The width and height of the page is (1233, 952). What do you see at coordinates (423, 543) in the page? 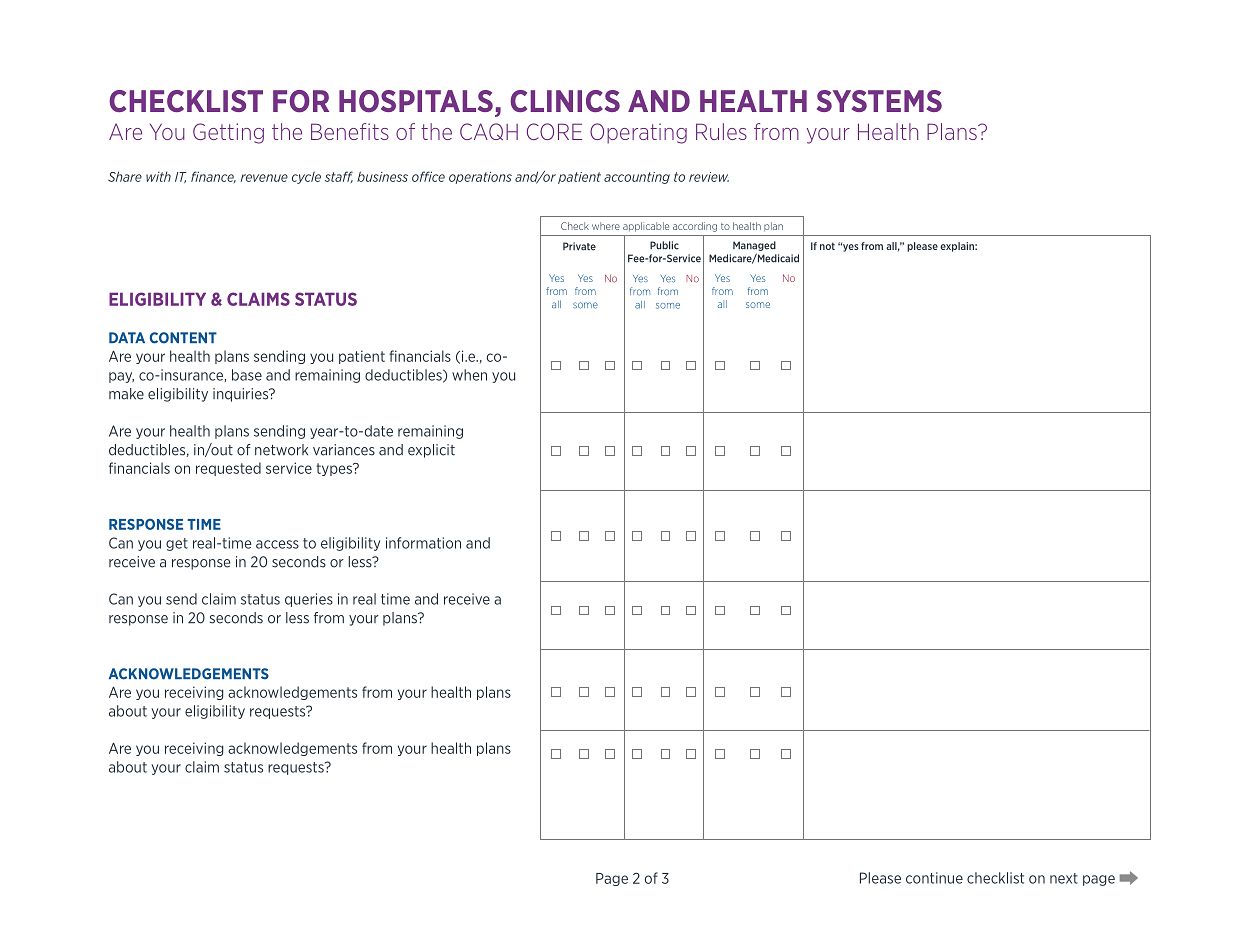
I see `information` at bounding box center [423, 543].
